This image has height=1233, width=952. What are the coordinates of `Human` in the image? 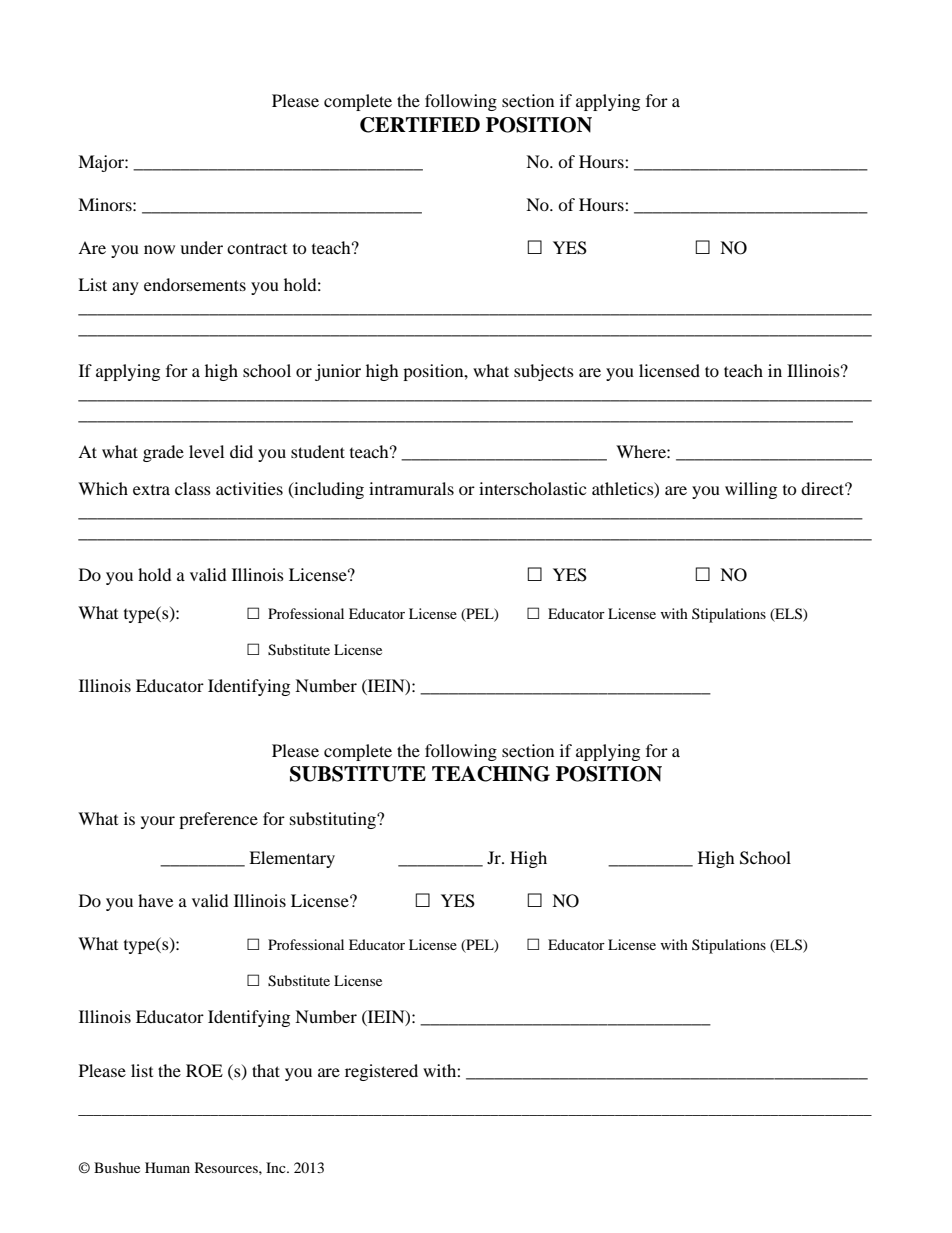 It's located at (167, 1167).
